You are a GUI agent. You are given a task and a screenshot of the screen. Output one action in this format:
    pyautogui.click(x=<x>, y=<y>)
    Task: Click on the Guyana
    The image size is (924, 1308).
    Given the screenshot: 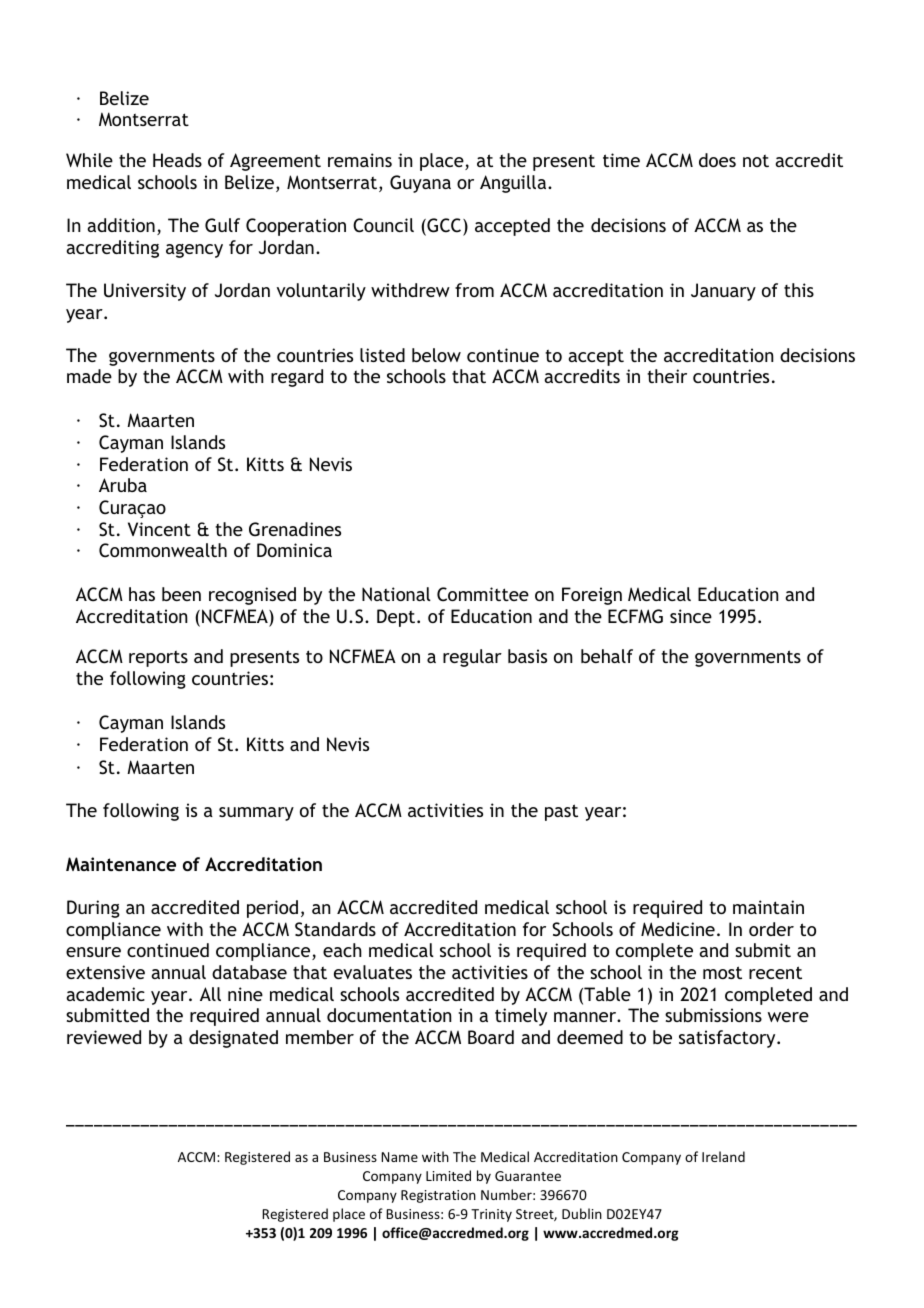 What is the action you would take?
    pyautogui.click(x=420, y=184)
